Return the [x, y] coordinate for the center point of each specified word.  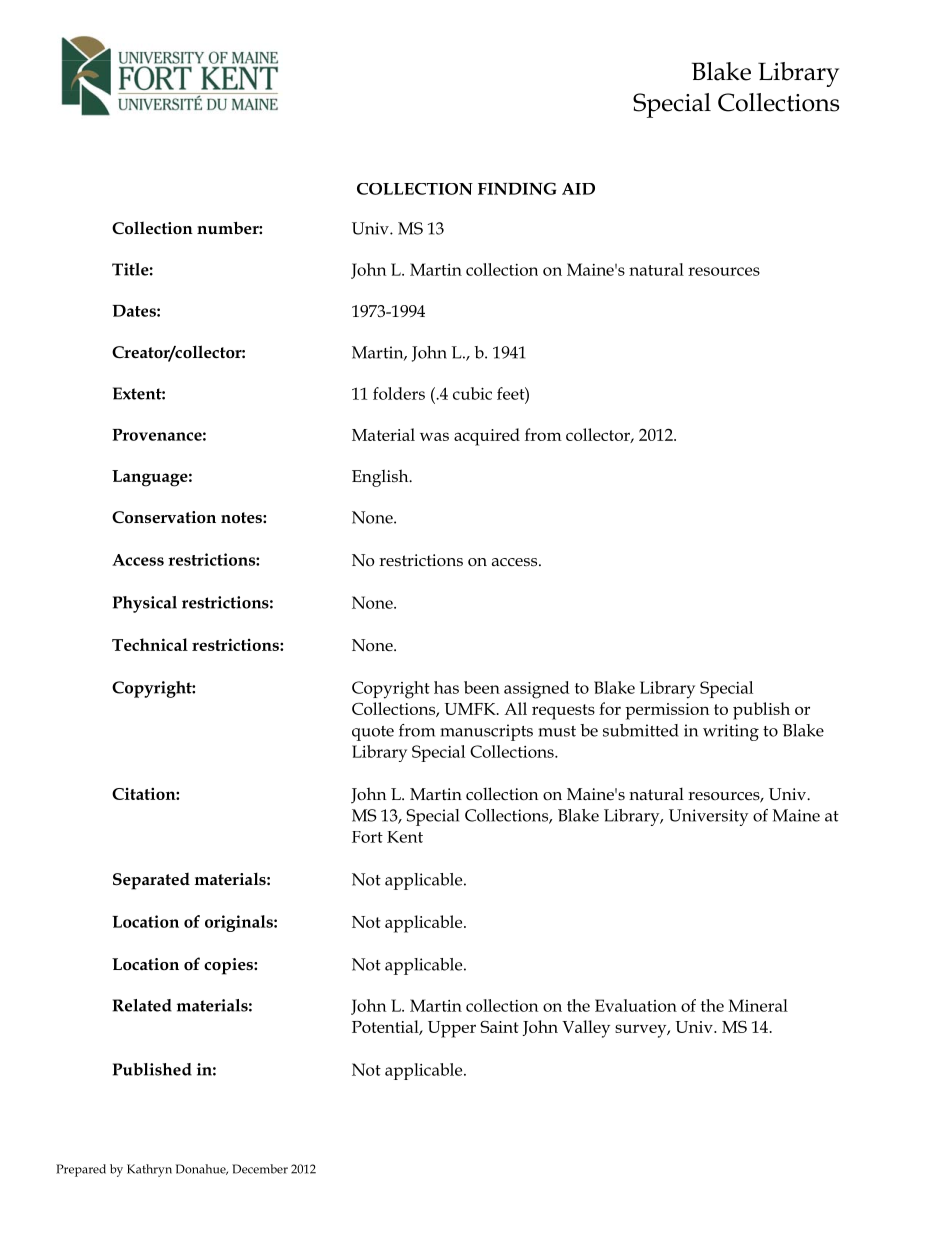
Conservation [164, 517]
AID [578, 189]
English [381, 478]
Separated [151, 881]
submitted [641, 730]
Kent [405, 837]
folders [399, 393]
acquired [487, 437]
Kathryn [149, 1170]
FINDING [517, 188]
